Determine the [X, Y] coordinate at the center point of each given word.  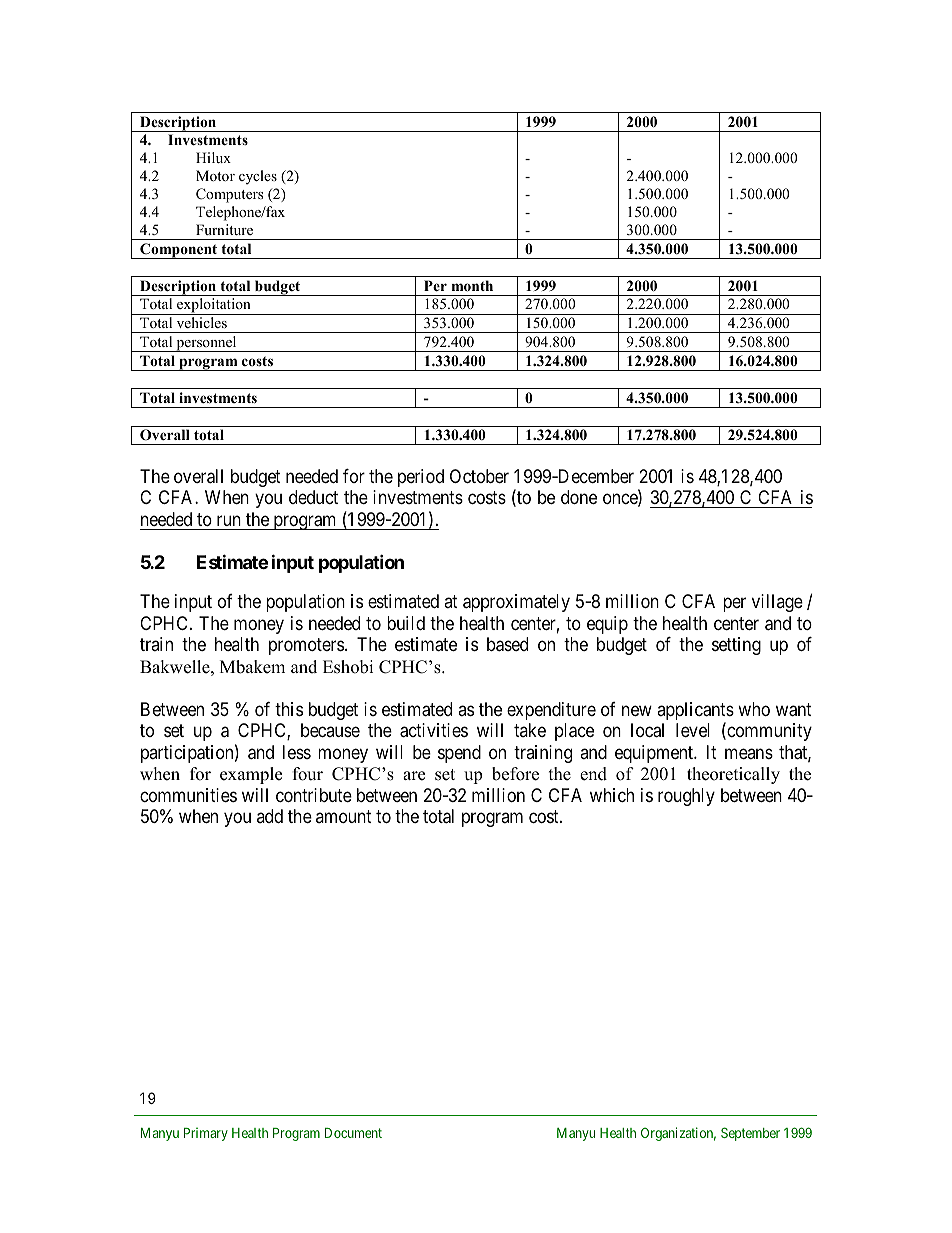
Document [353, 1133]
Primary [206, 1134]
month [472, 286]
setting [736, 646]
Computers [229, 195]
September [750, 1134]
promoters [306, 647]
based [507, 644]
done [579, 497]
